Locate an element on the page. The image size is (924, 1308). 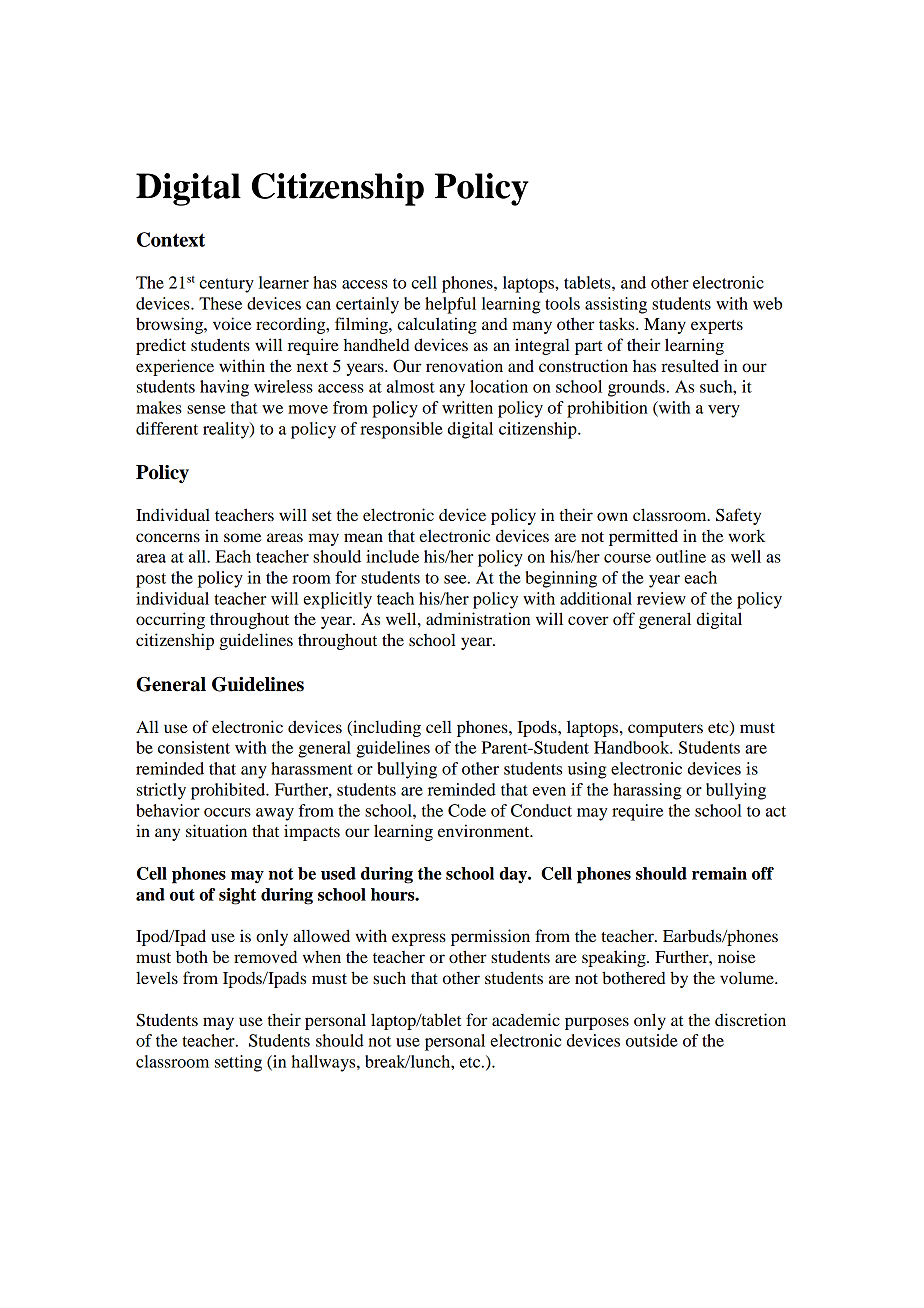
setting is located at coordinates (238, 1063).
